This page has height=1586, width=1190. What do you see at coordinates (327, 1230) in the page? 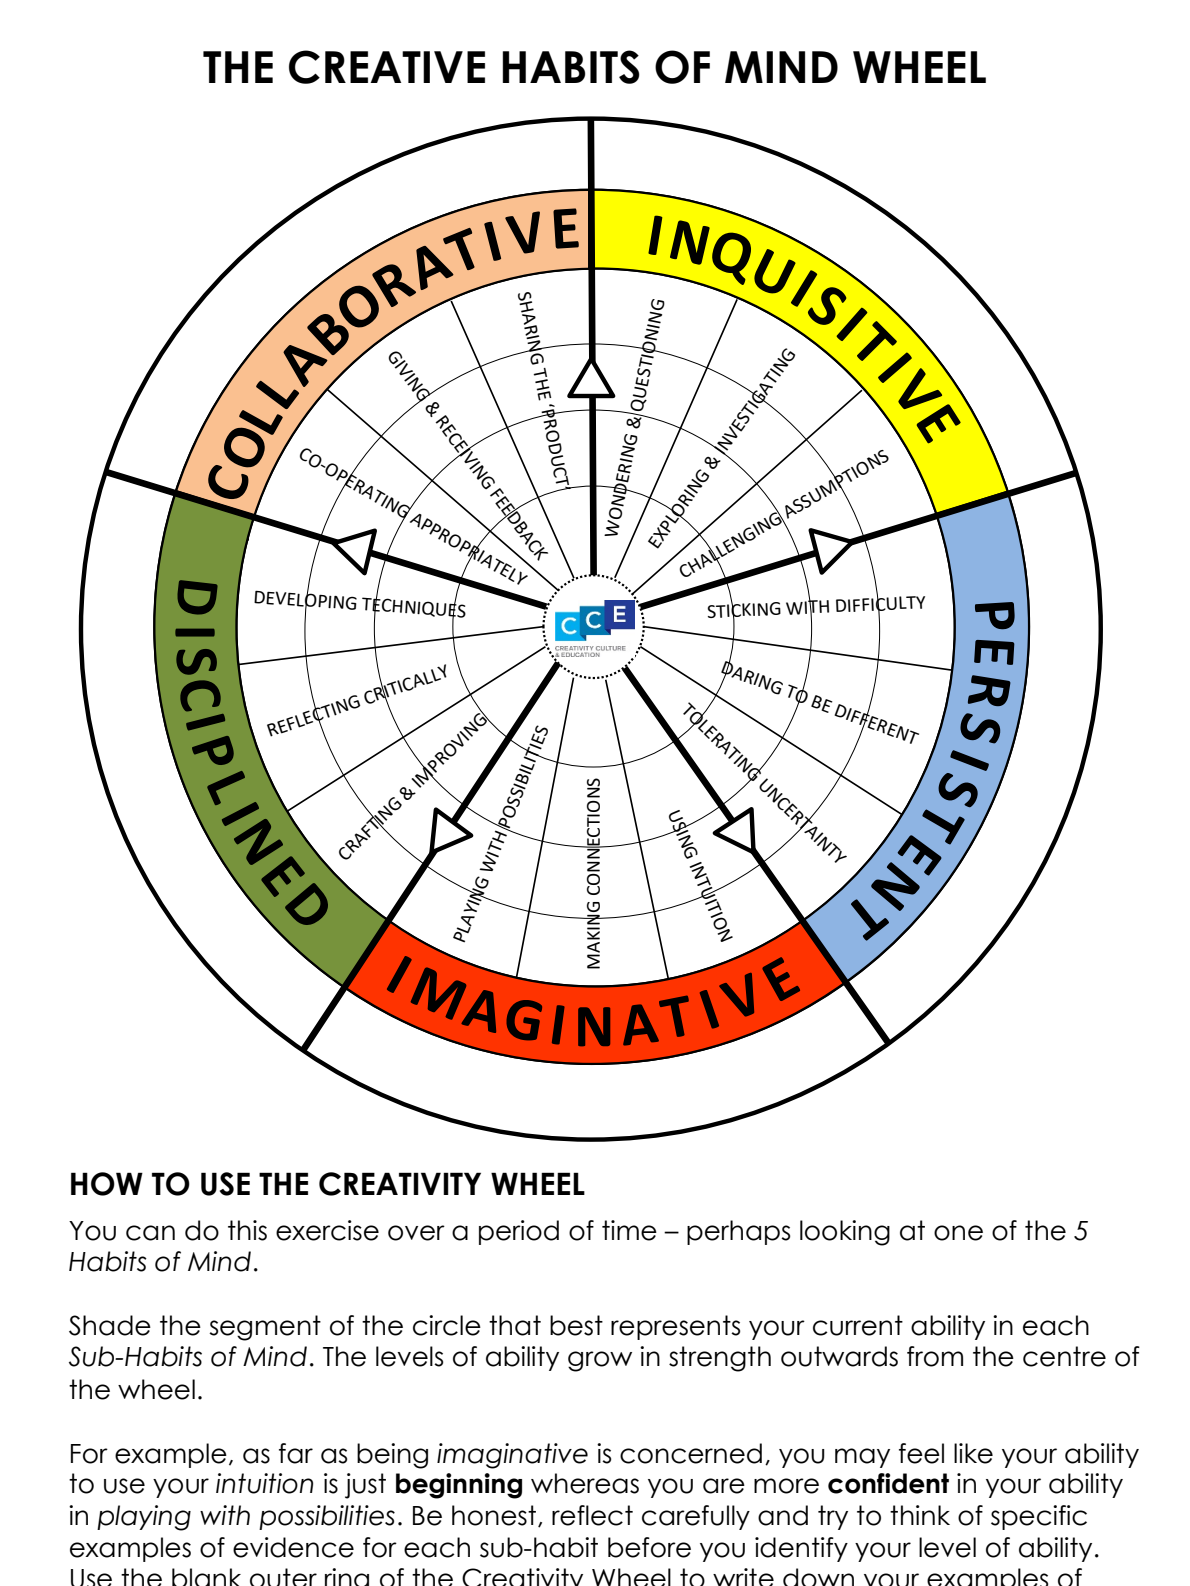
I see `exercise` at bounding box center [327, 1230].
